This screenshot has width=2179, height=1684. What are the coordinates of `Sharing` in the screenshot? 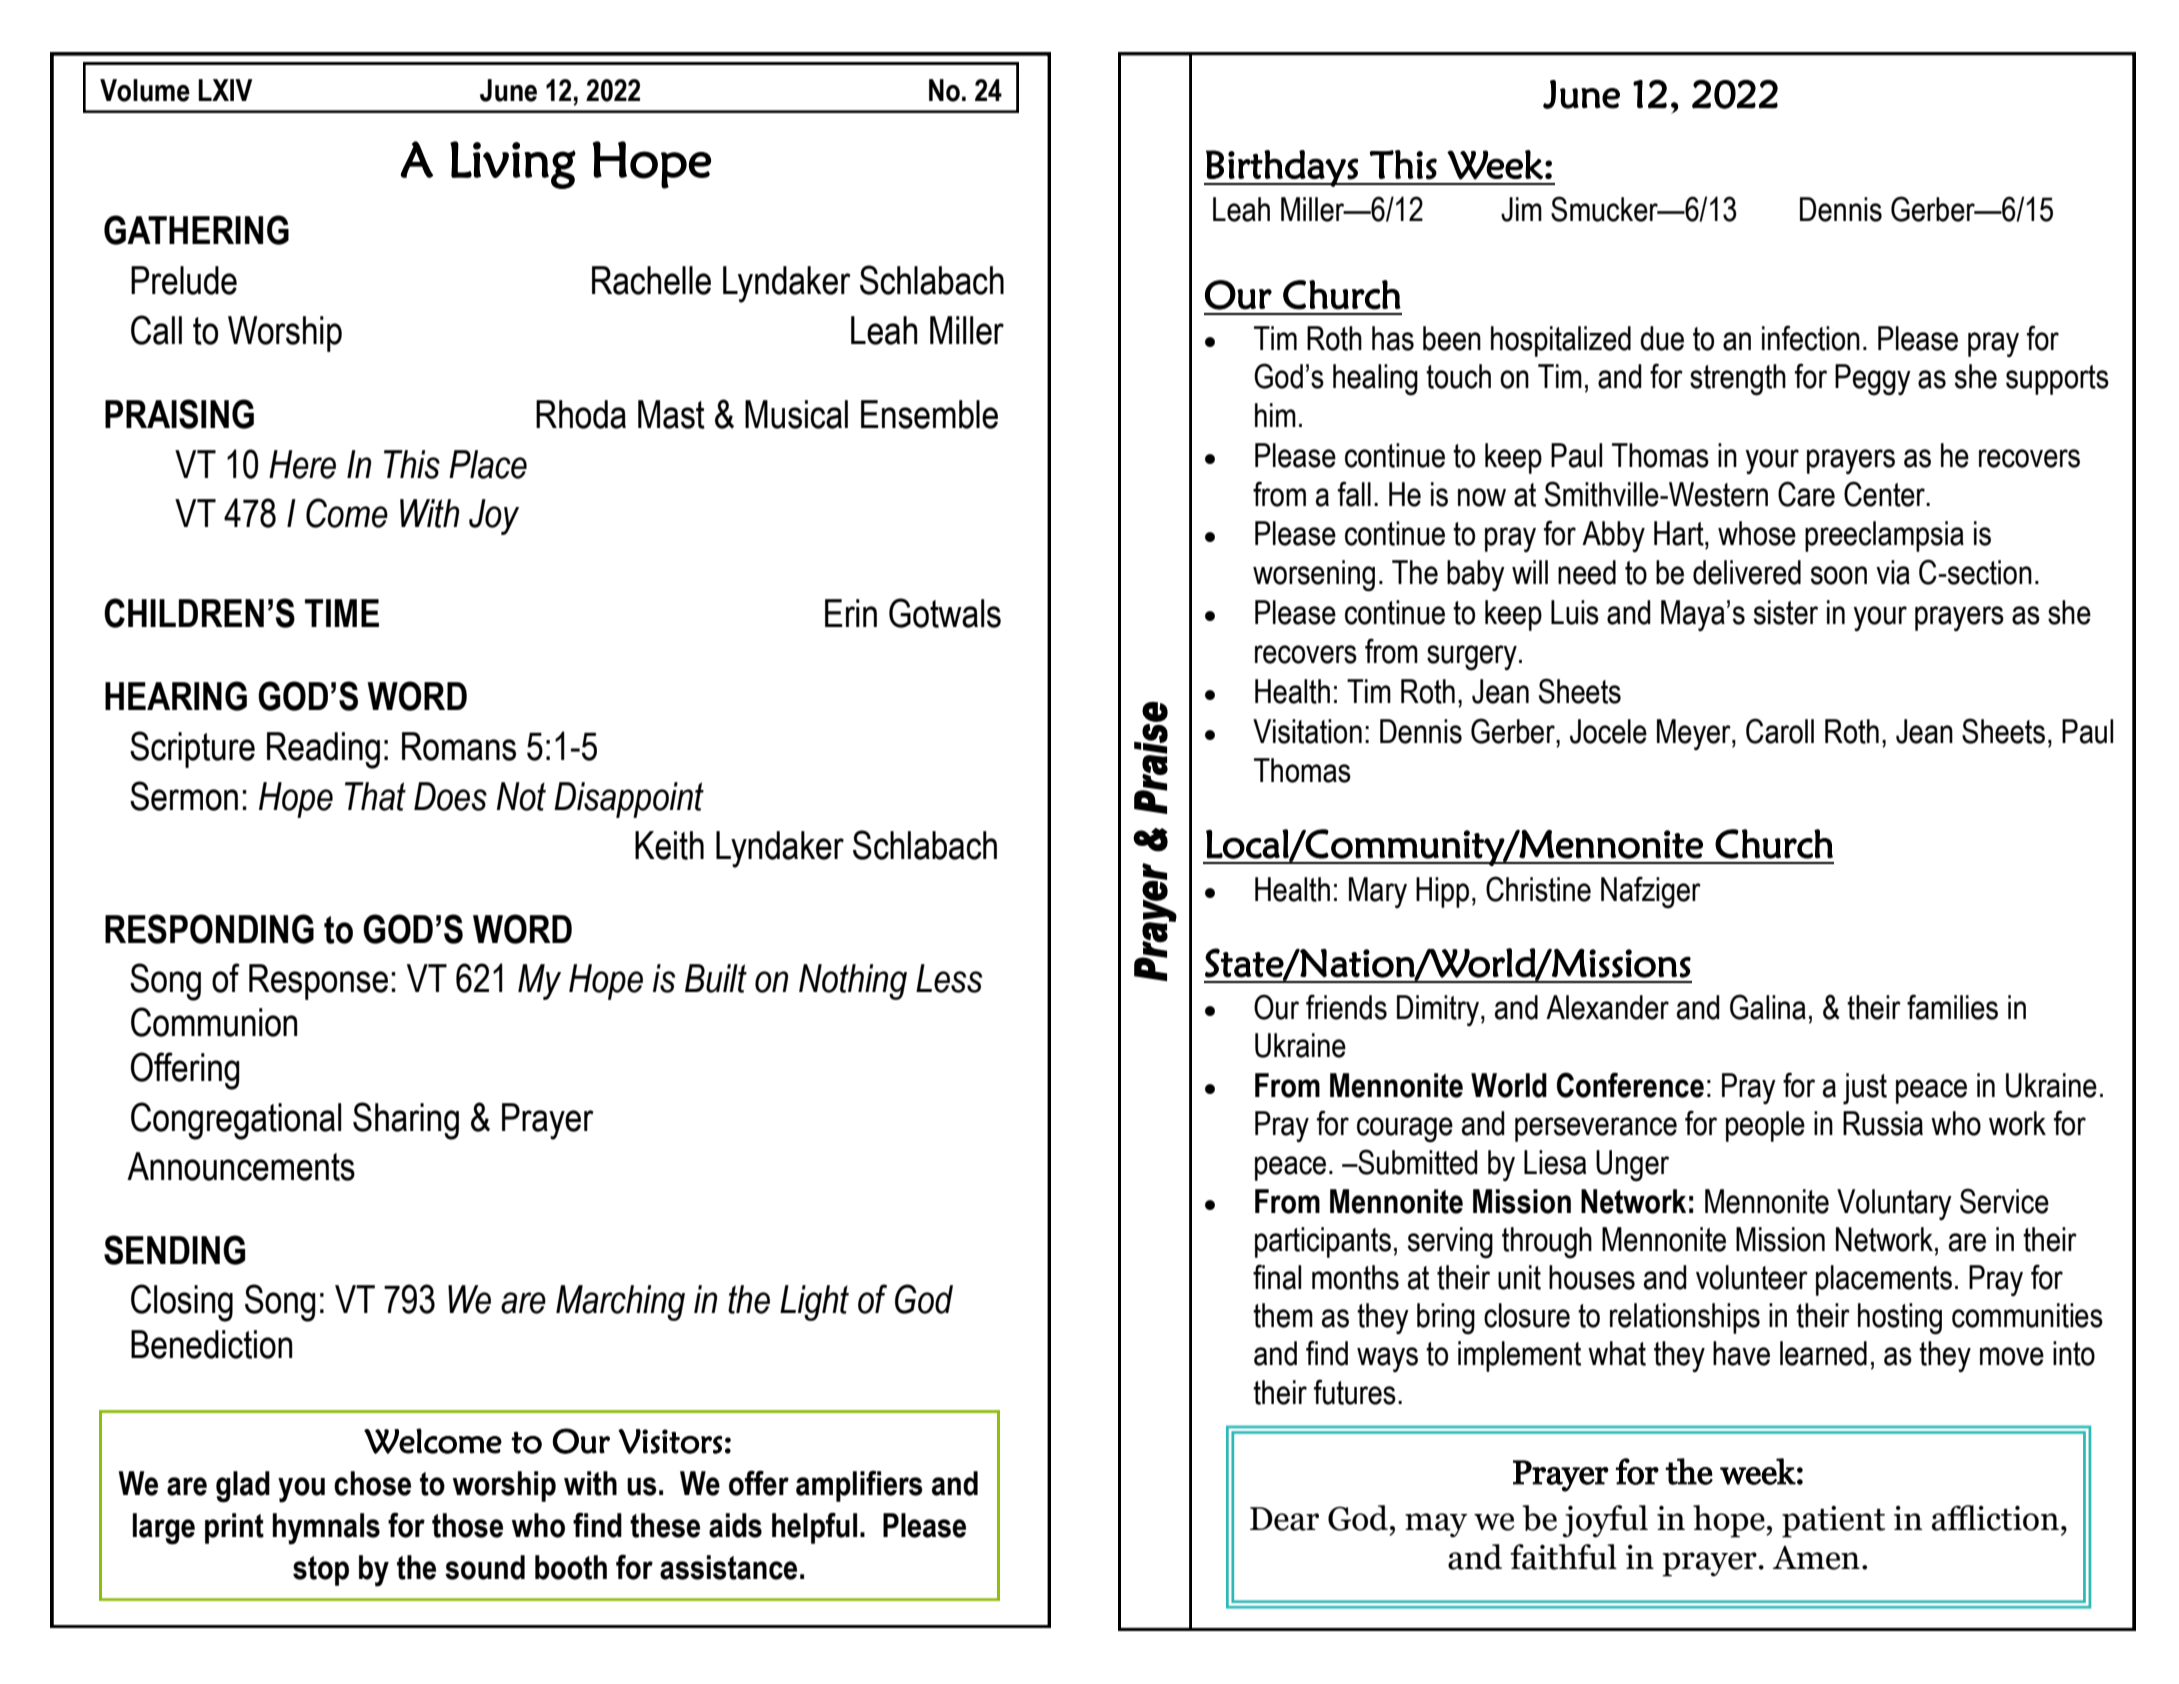 It's located at (406, 1121).
